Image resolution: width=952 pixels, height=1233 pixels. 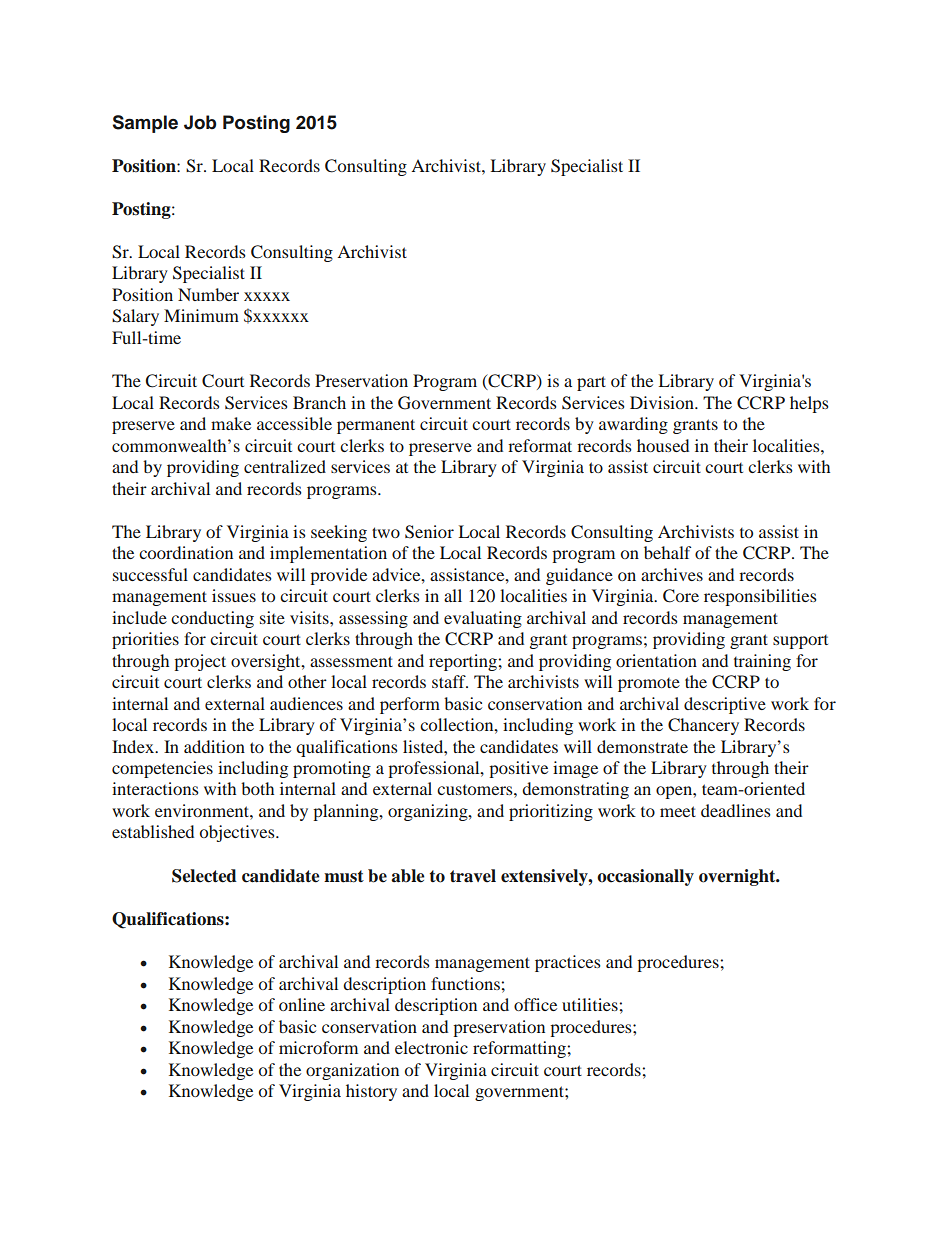 What do you see at coordinates (302, 1004) in the document?
I see `online` at bounding box center [302, 1004].
